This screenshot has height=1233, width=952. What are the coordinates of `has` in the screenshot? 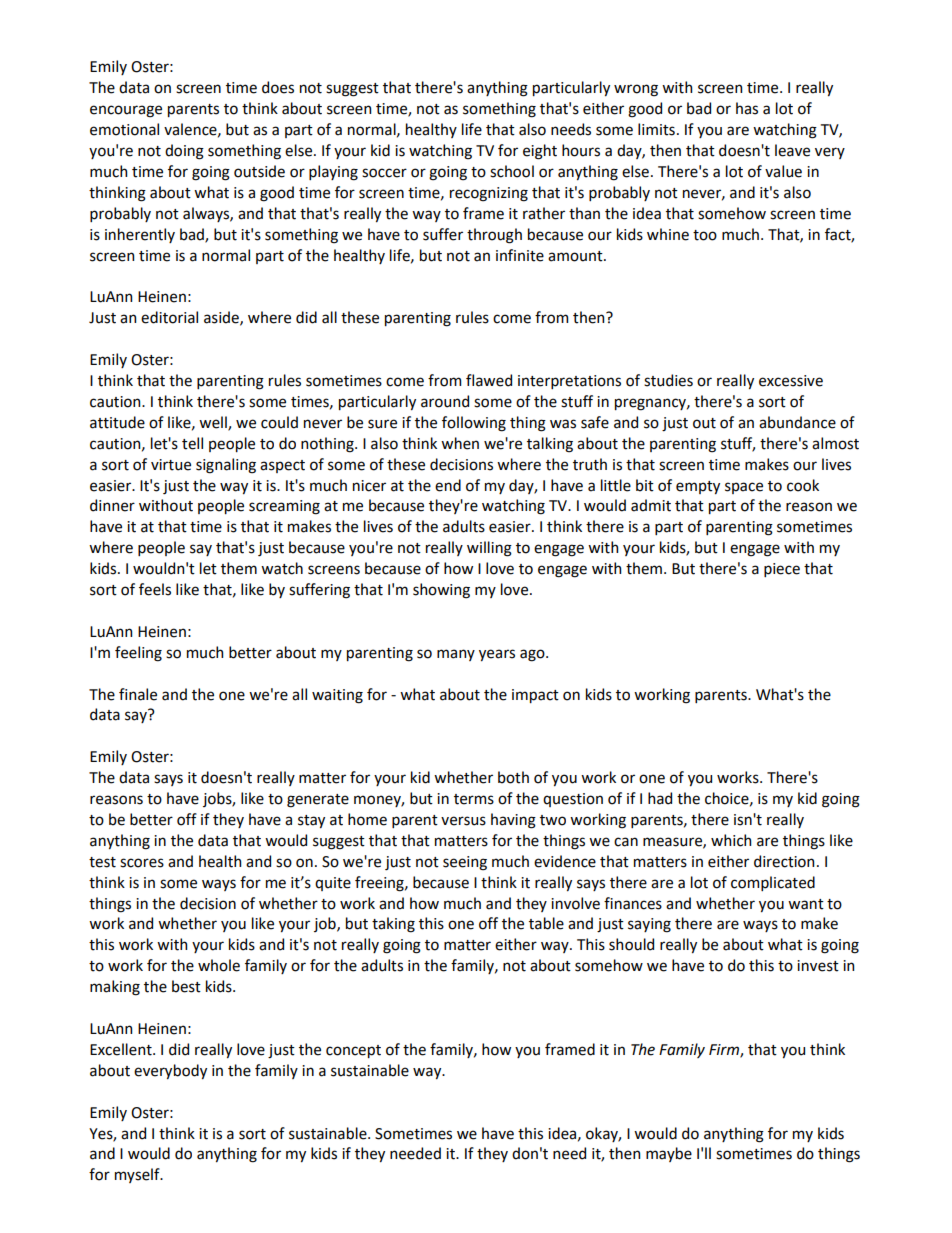 It's located at (747, 108).
